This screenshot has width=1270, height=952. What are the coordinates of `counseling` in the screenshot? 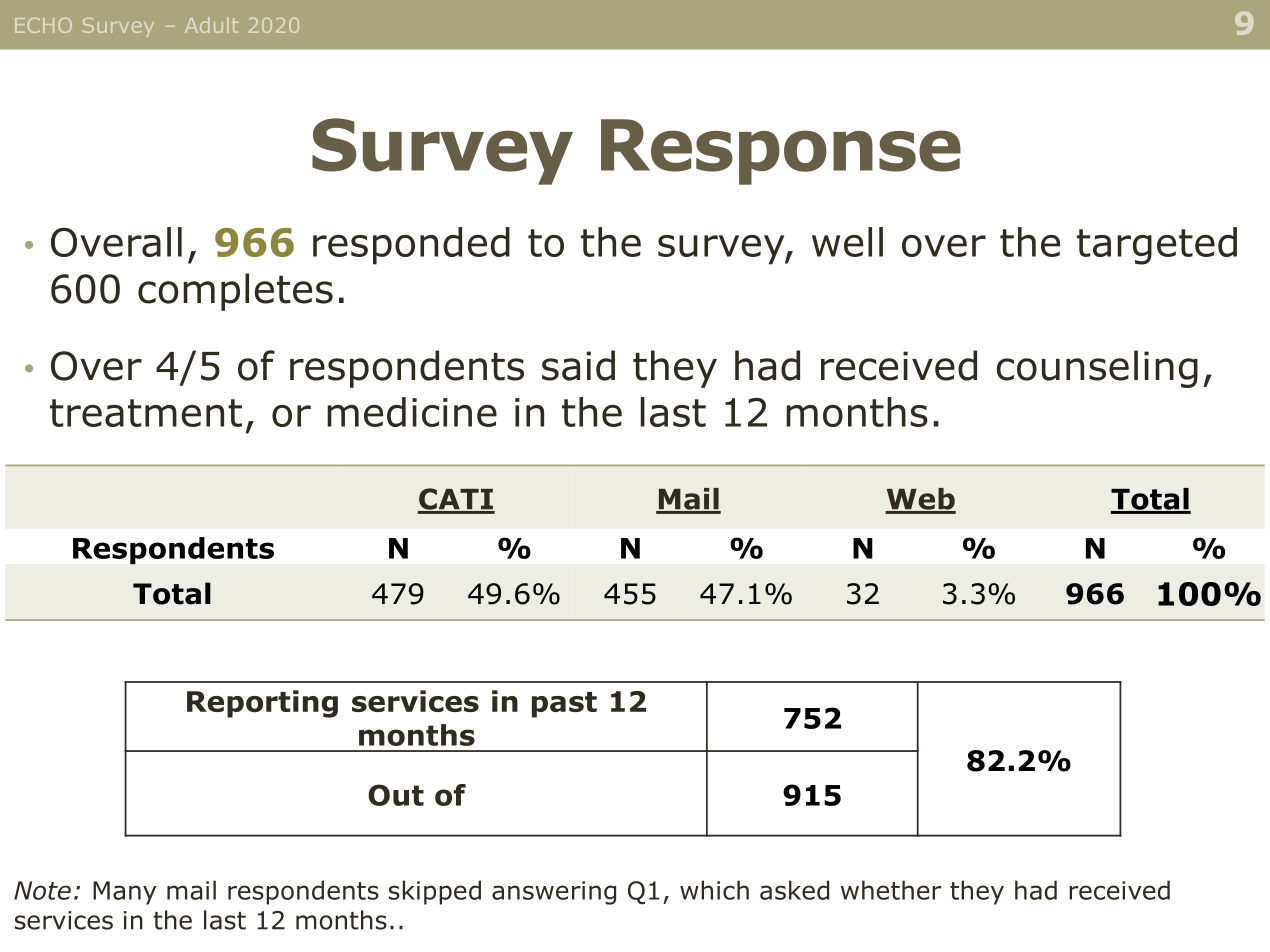 It's located at (1097, 369).
